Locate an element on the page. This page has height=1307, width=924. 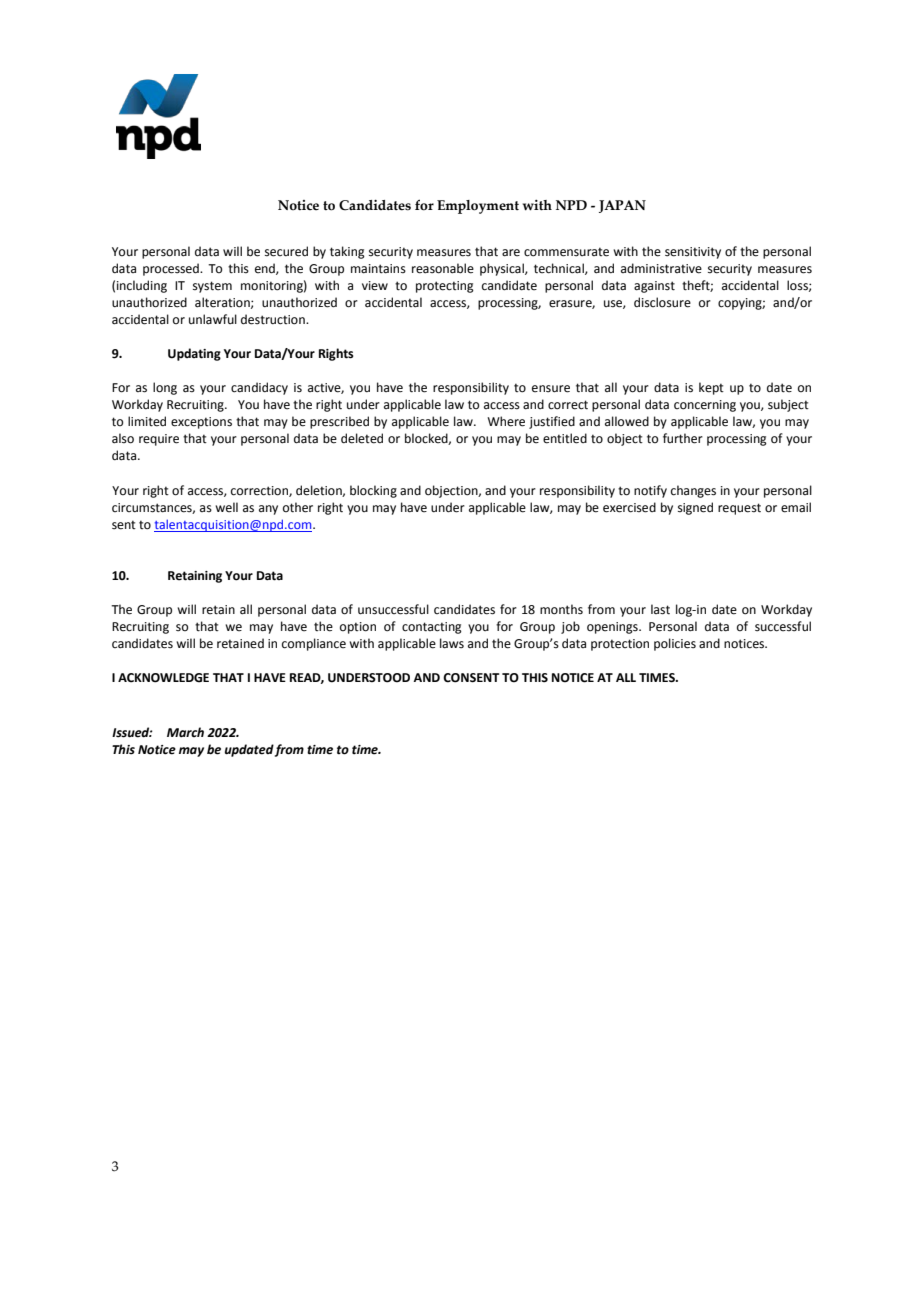
long is located at coordinates (165, 388).
